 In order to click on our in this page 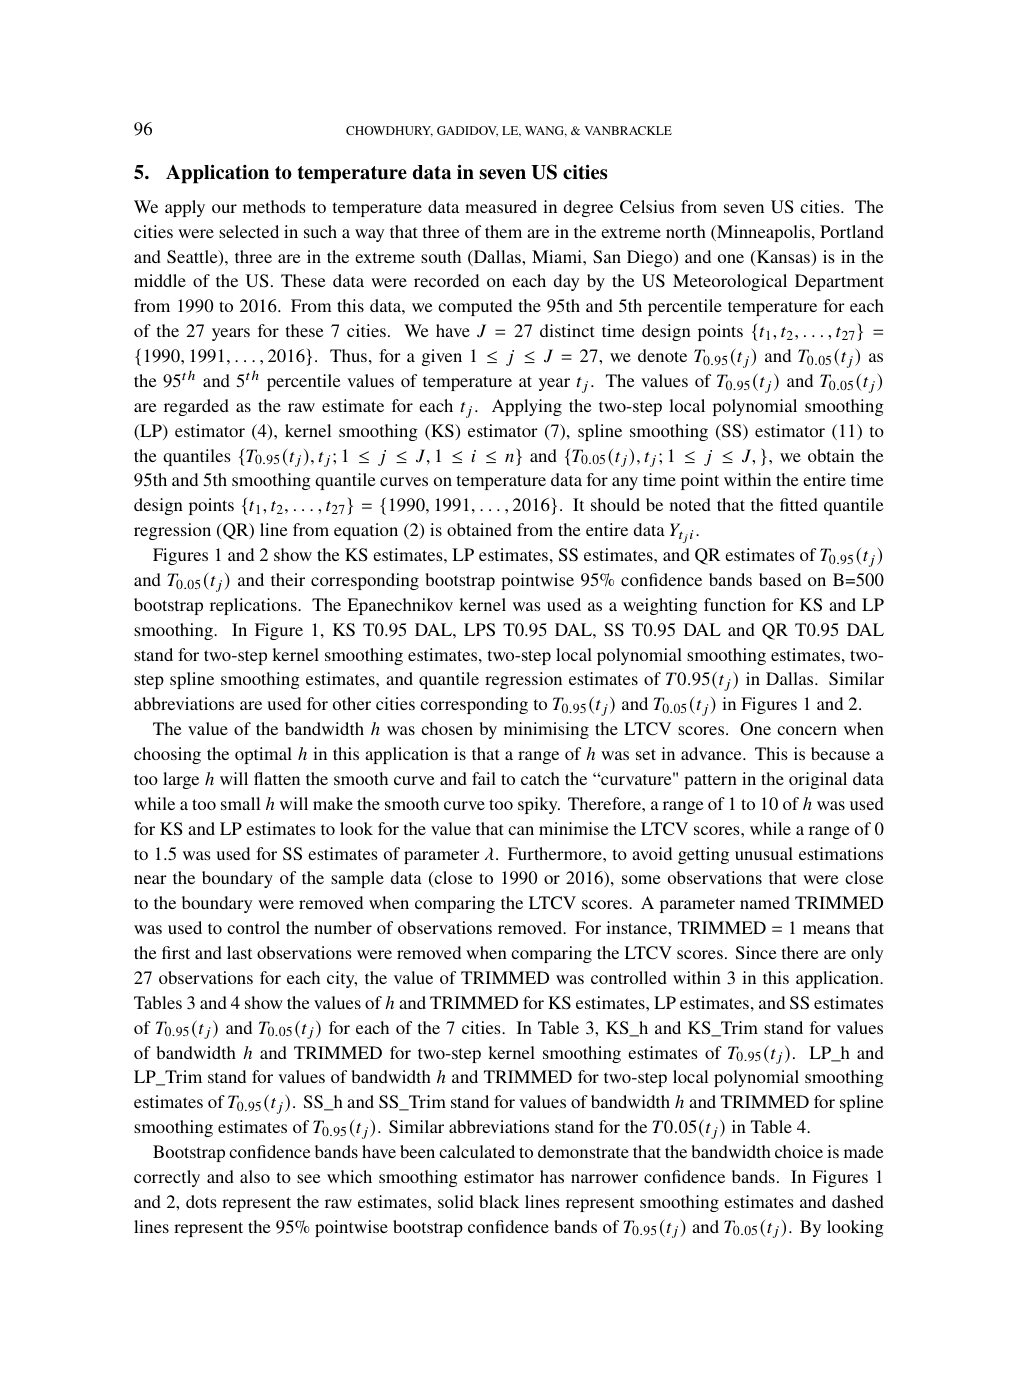, I will do `click(224, 208)`.
